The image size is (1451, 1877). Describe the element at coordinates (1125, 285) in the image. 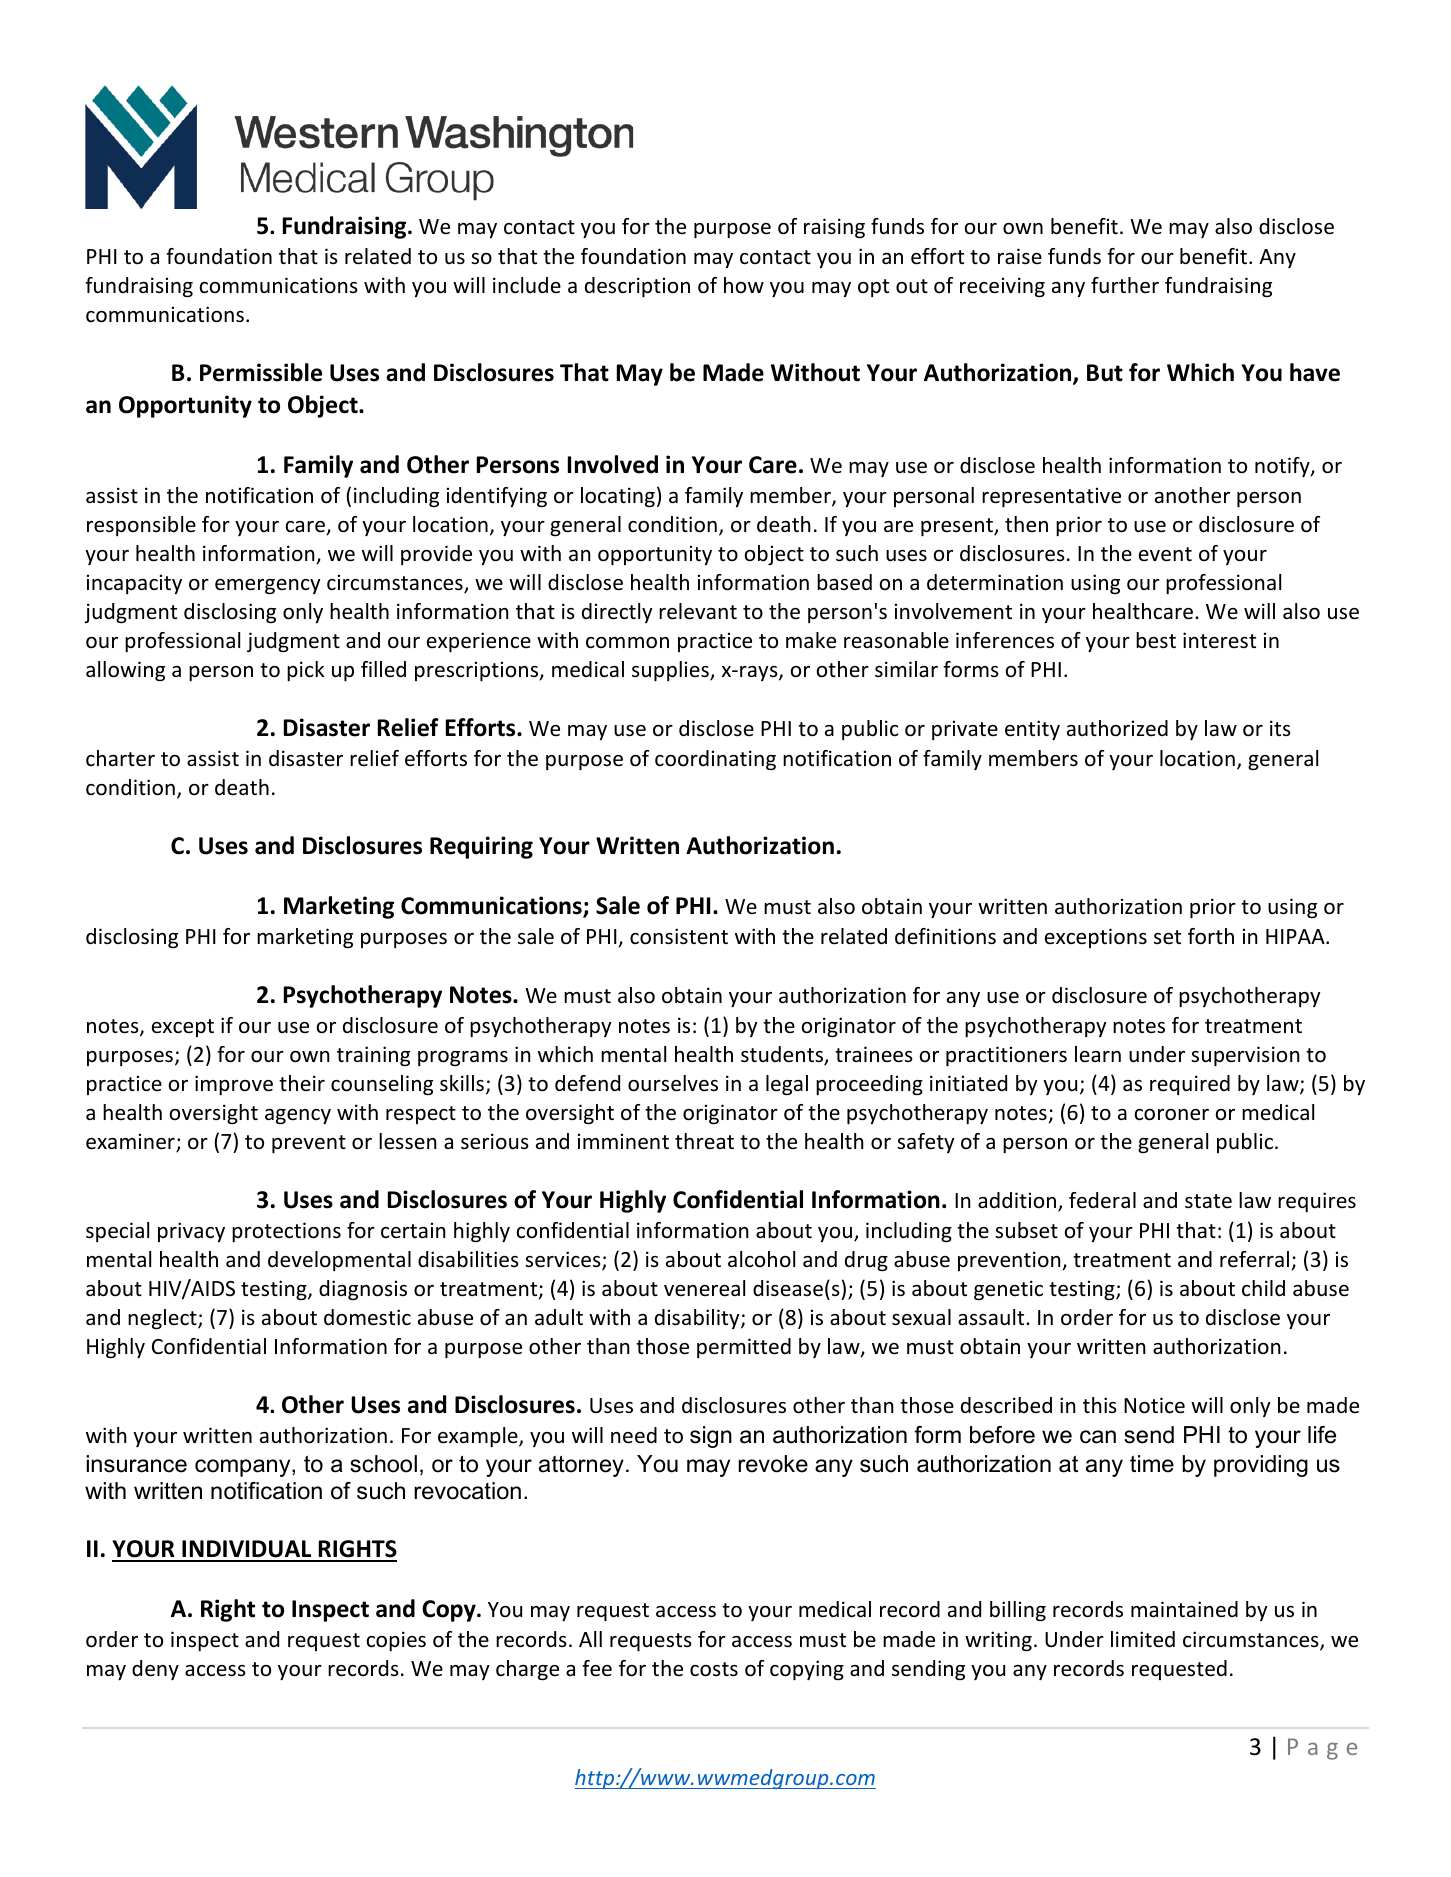

I see `further` at that location.
